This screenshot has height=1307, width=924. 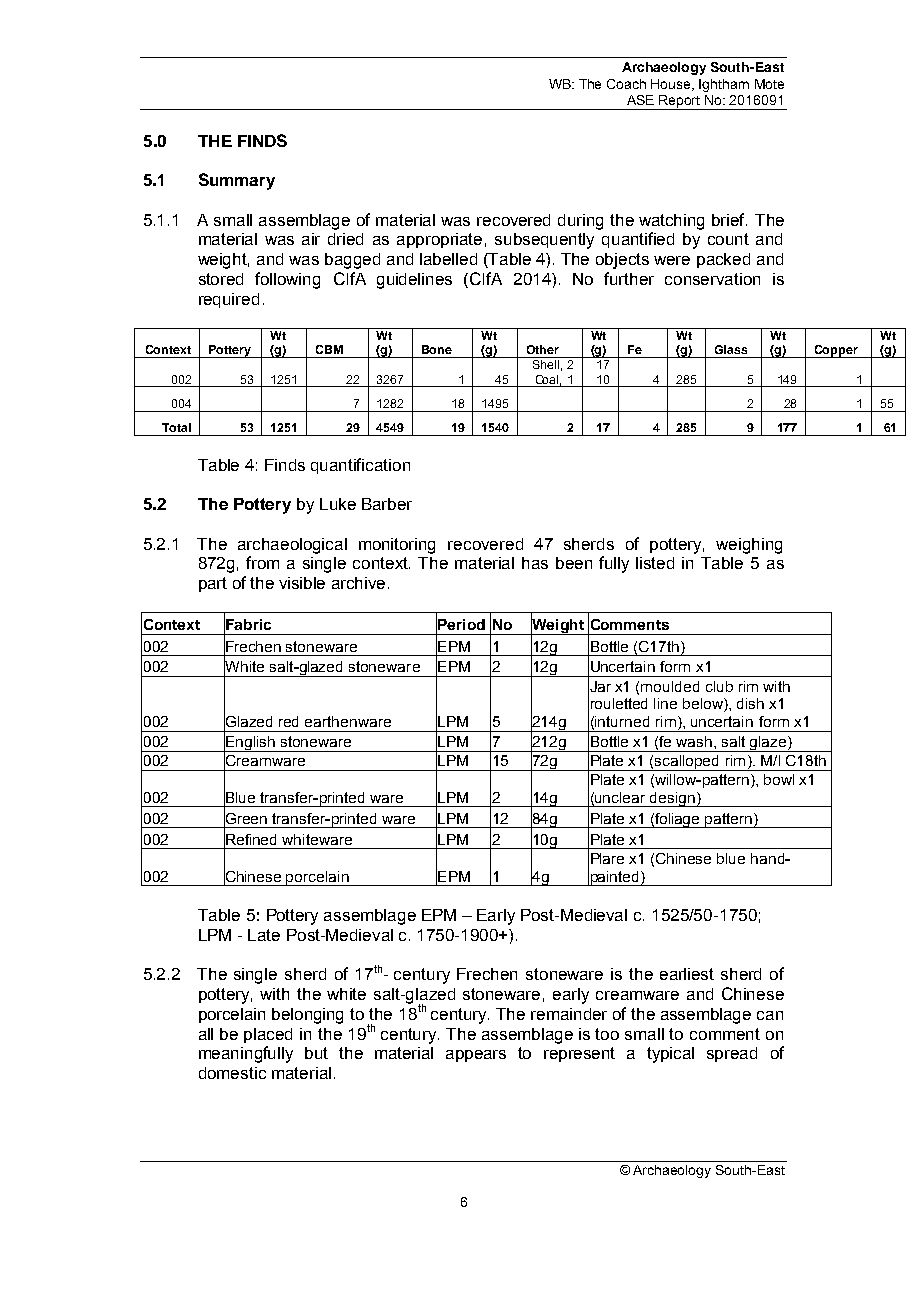 I want to click on scalloped, so click(x=687, y=763).
